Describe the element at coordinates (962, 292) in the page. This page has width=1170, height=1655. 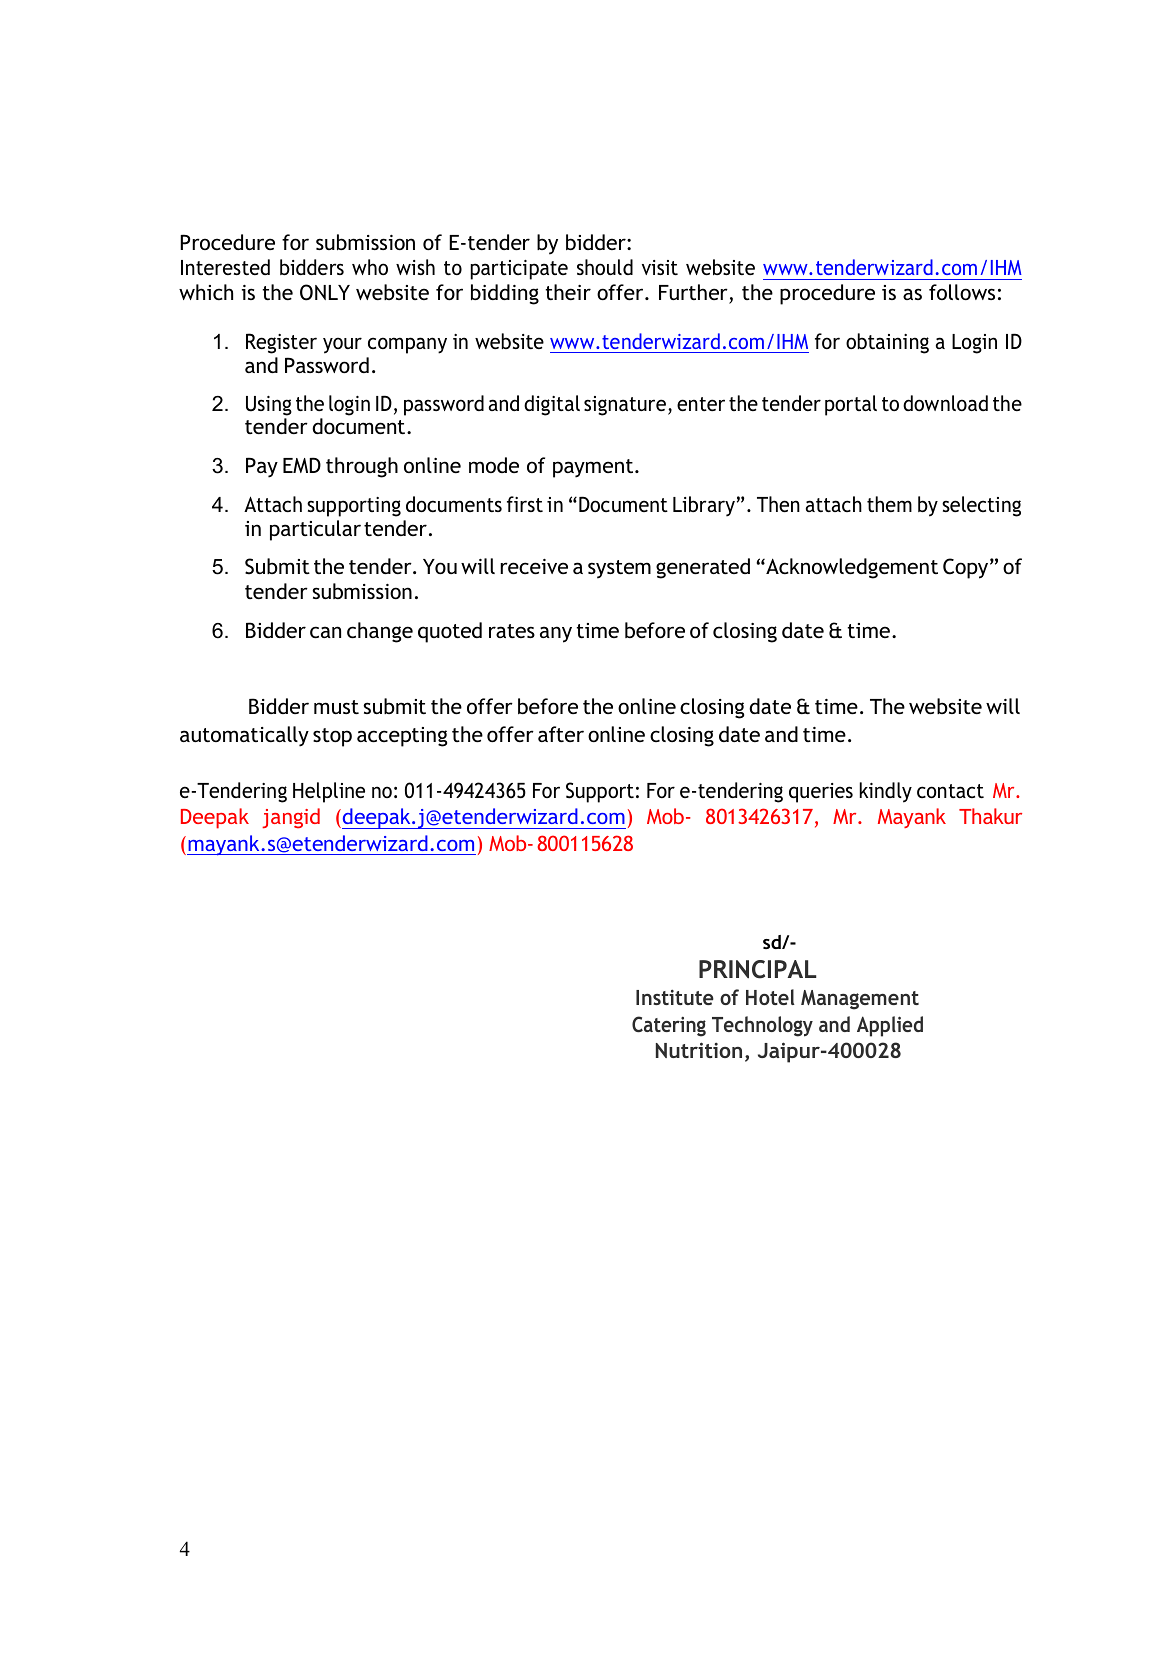
I see `follows` at that location.
